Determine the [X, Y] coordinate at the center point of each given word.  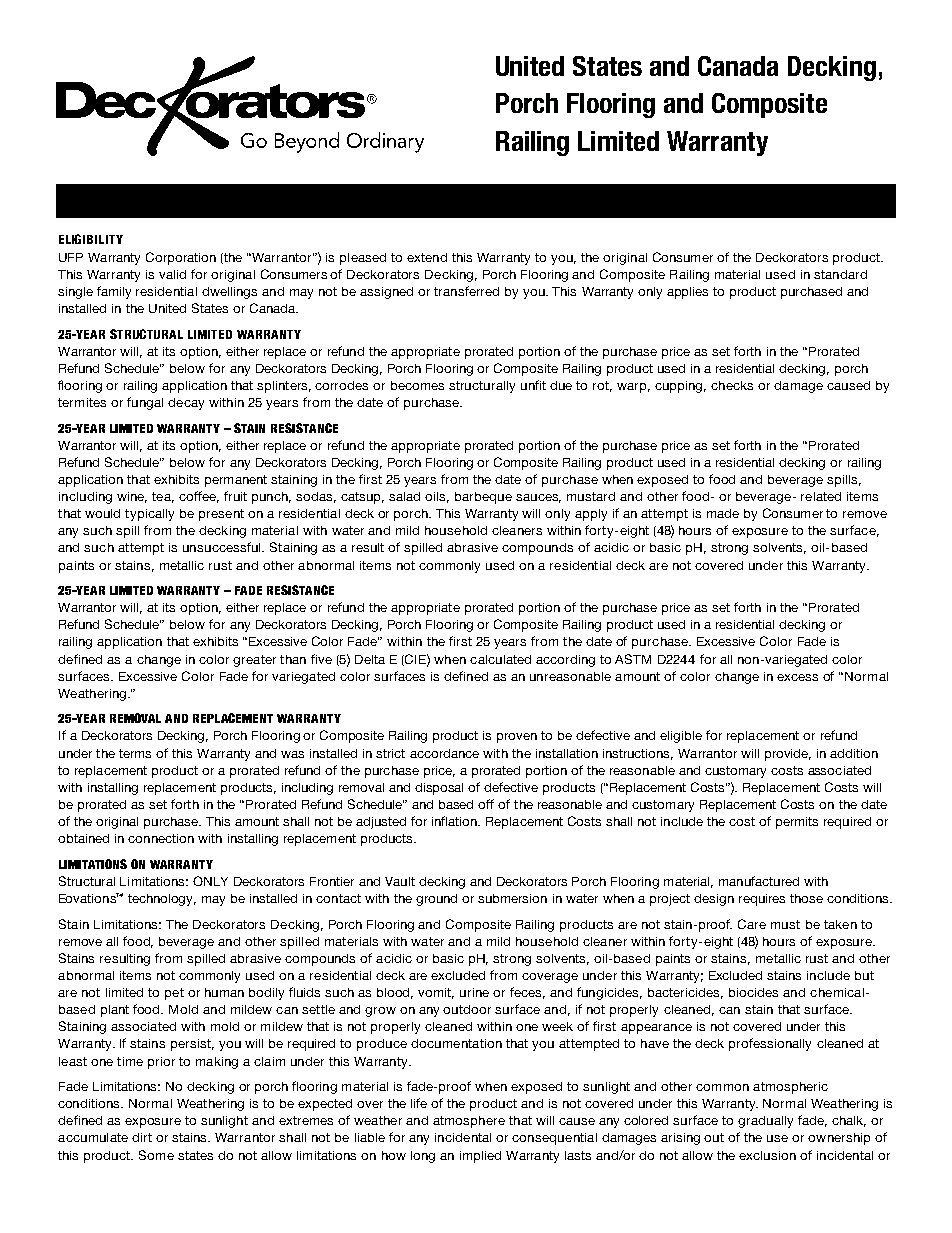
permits [797, 823]
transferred [466, 291]
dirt [142, 1137]
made [723, 513]
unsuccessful [223, 547]
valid [172, 274]
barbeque [483, 498]
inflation [455, 821]
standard [840, 274]
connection [161, 838]
